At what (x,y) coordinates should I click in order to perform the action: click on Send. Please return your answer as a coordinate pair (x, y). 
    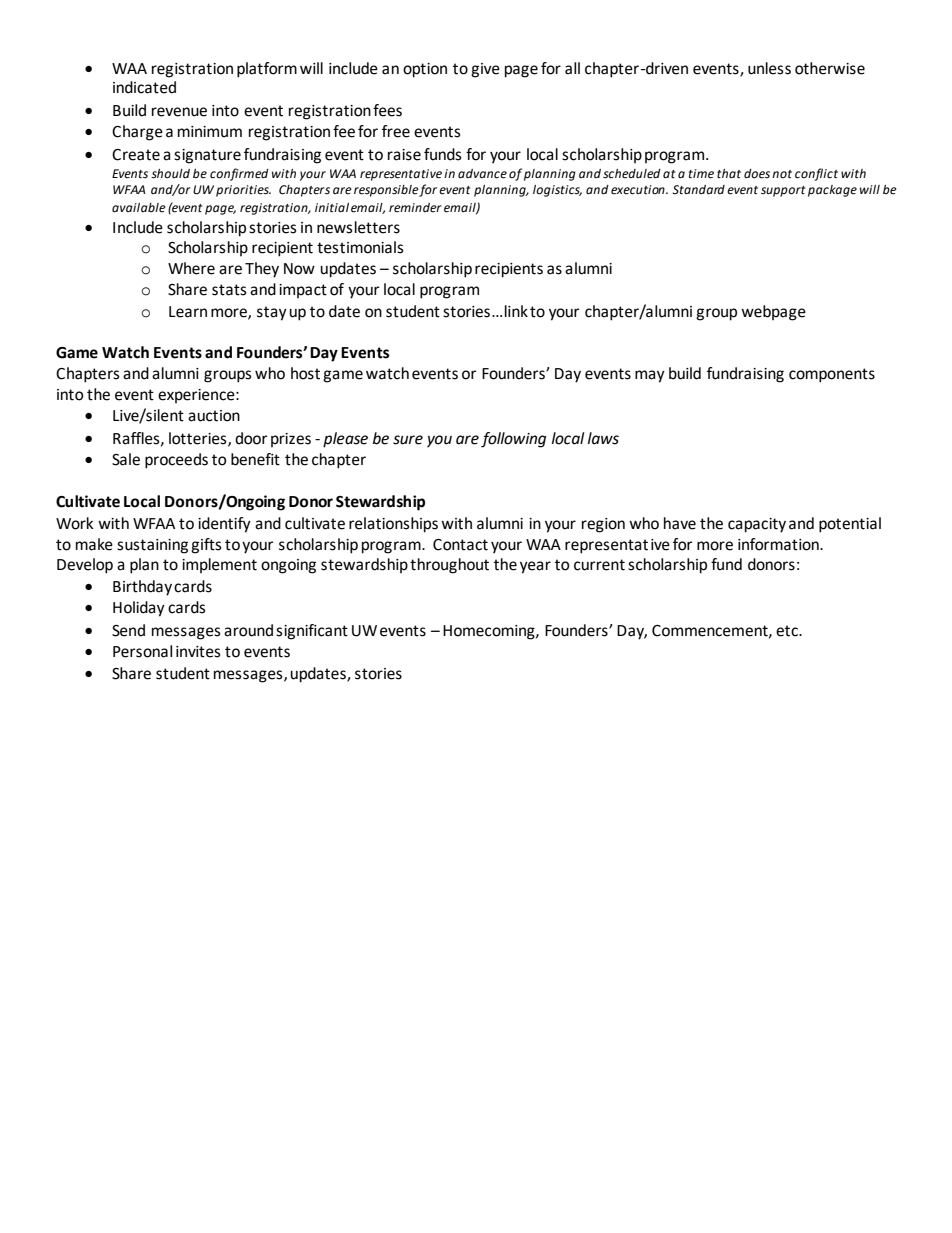
    Looking at the image, I should click on (128, 630).
